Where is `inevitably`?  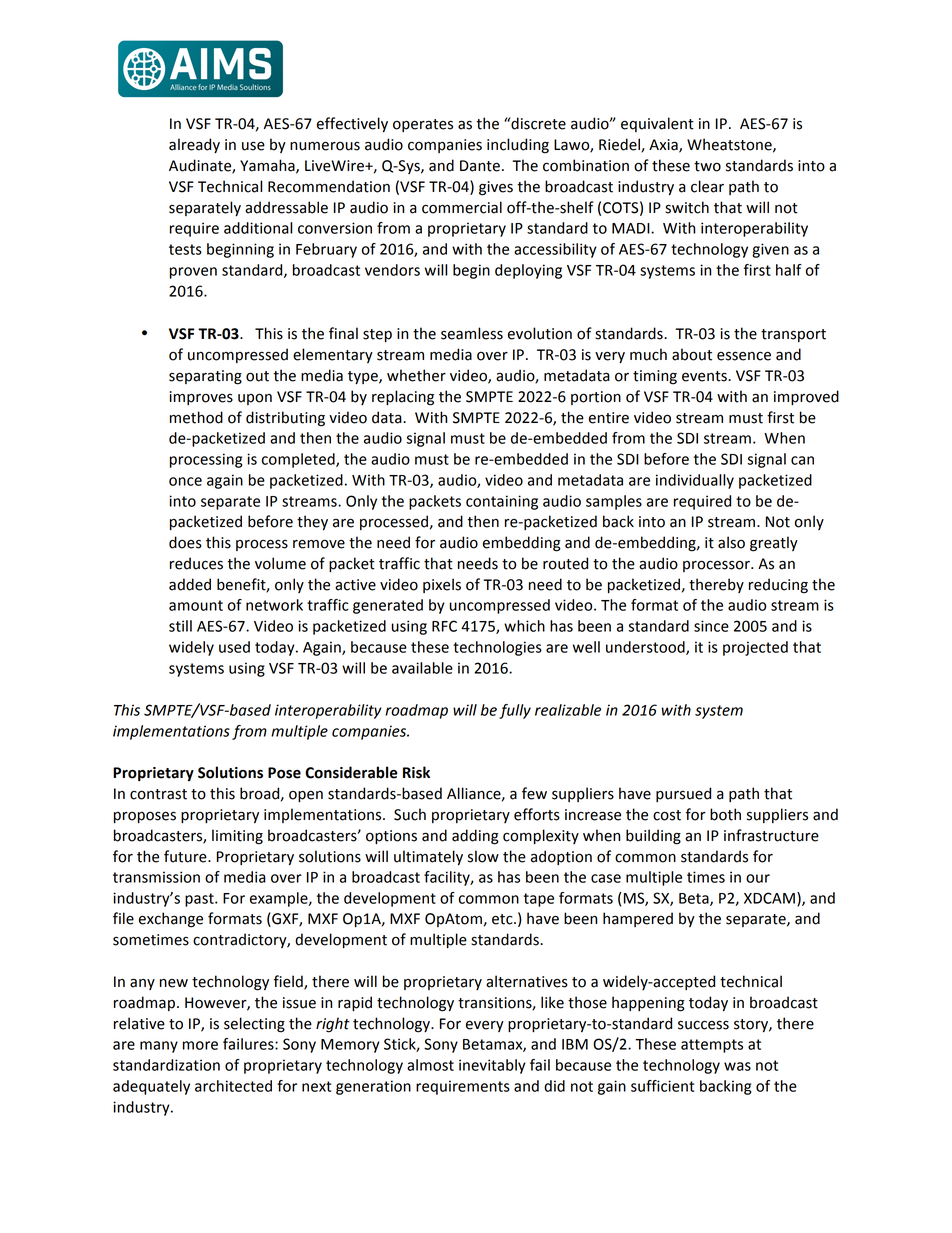 inevitably is located at coordinates (492, 1066).
